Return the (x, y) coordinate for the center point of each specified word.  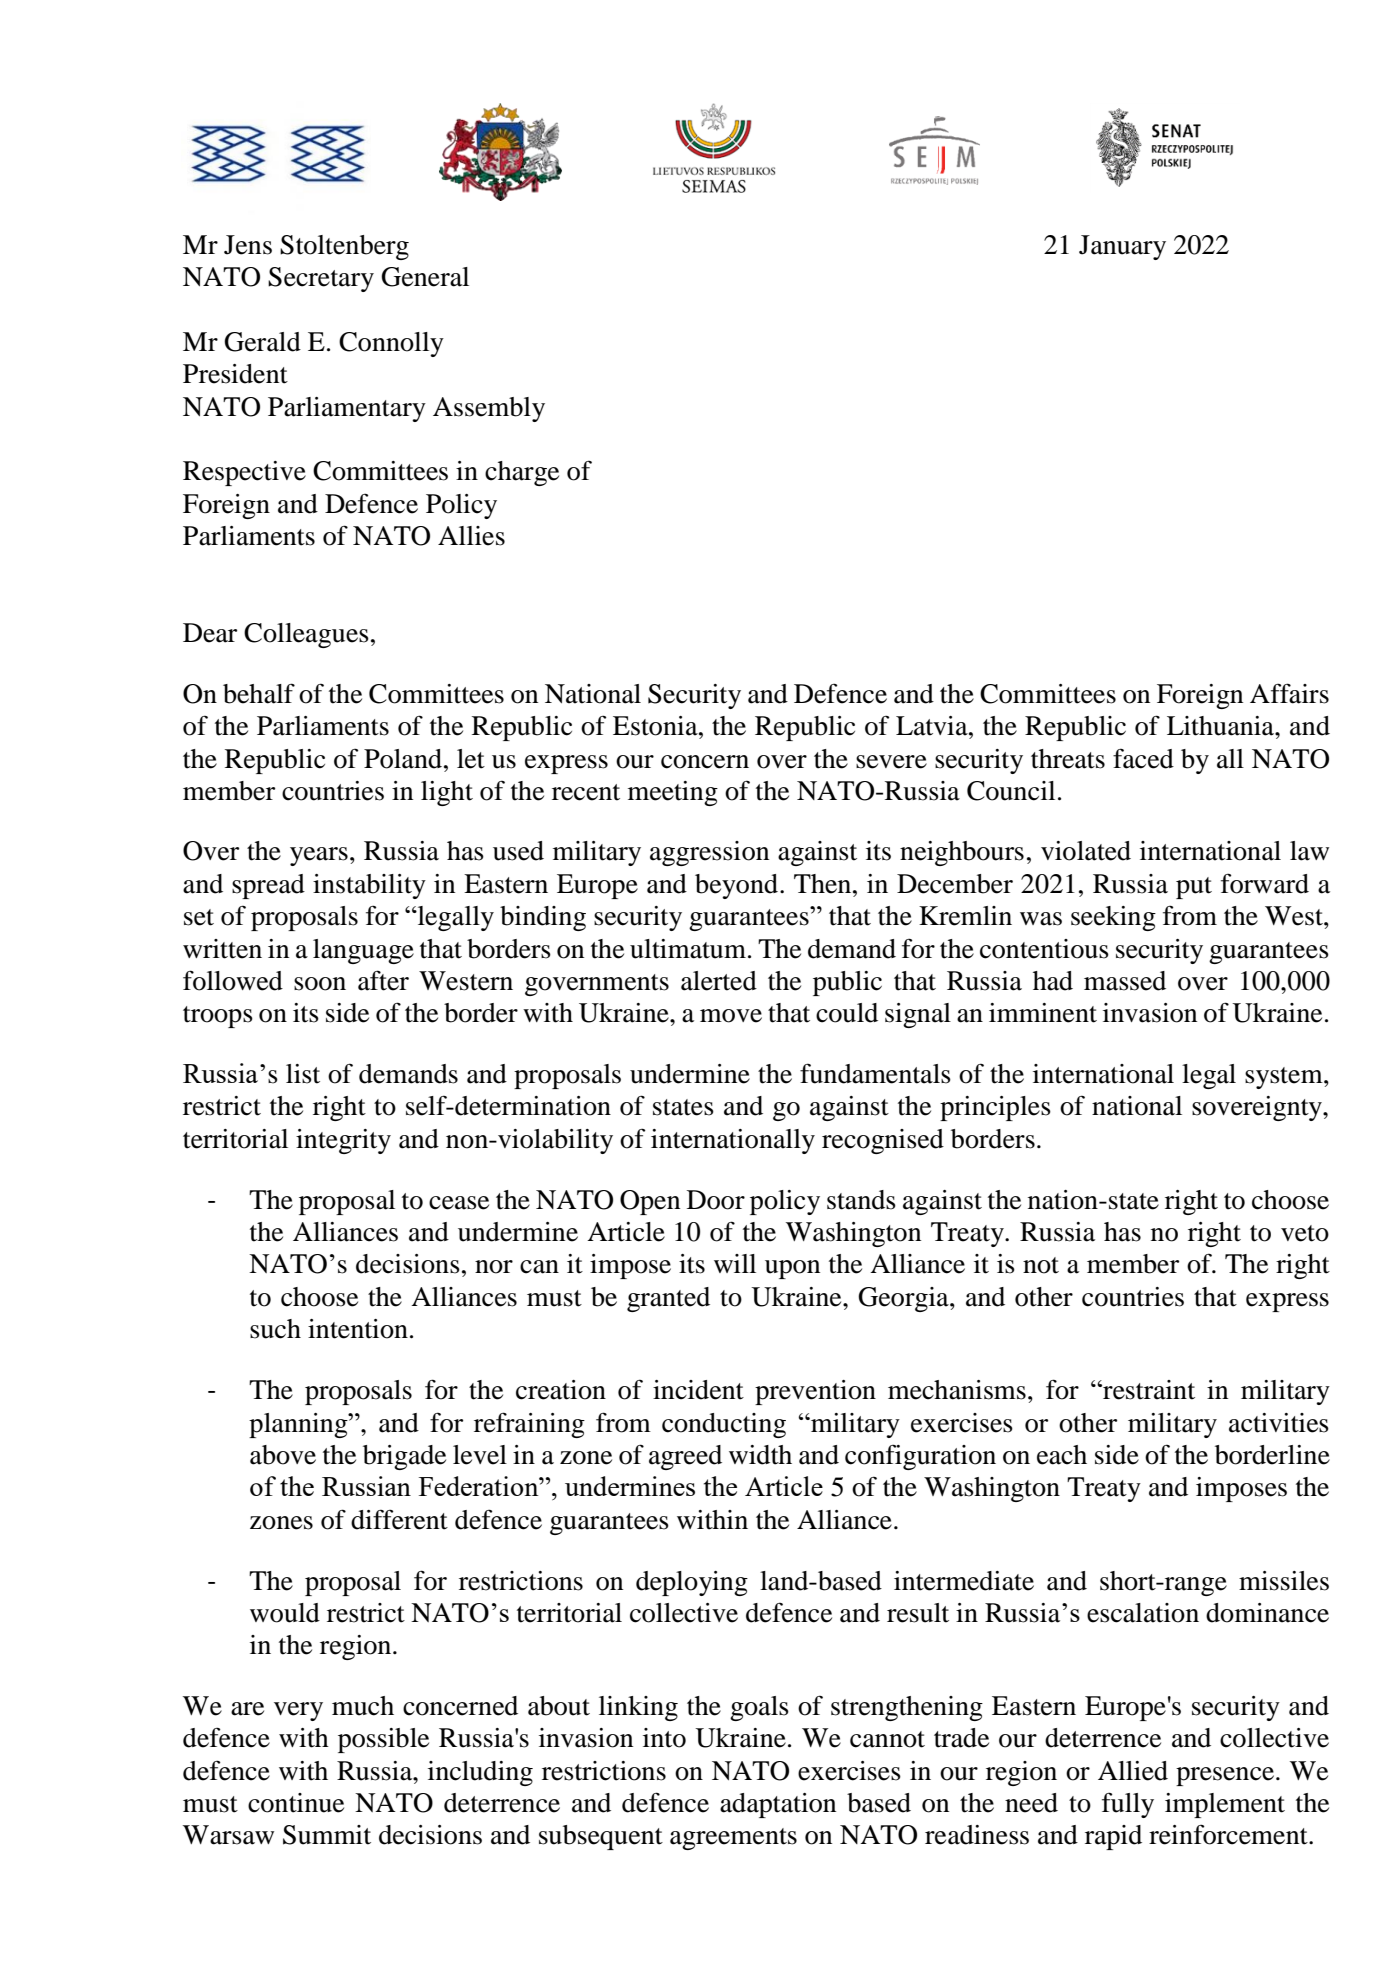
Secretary (321, 279)
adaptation (778, 1805)
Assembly (489, 409)
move (731, 1016)
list (303, 1074)
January (1122, 247)
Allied (1133, 1771)
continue (296, 1803)
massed (1125, 981)
